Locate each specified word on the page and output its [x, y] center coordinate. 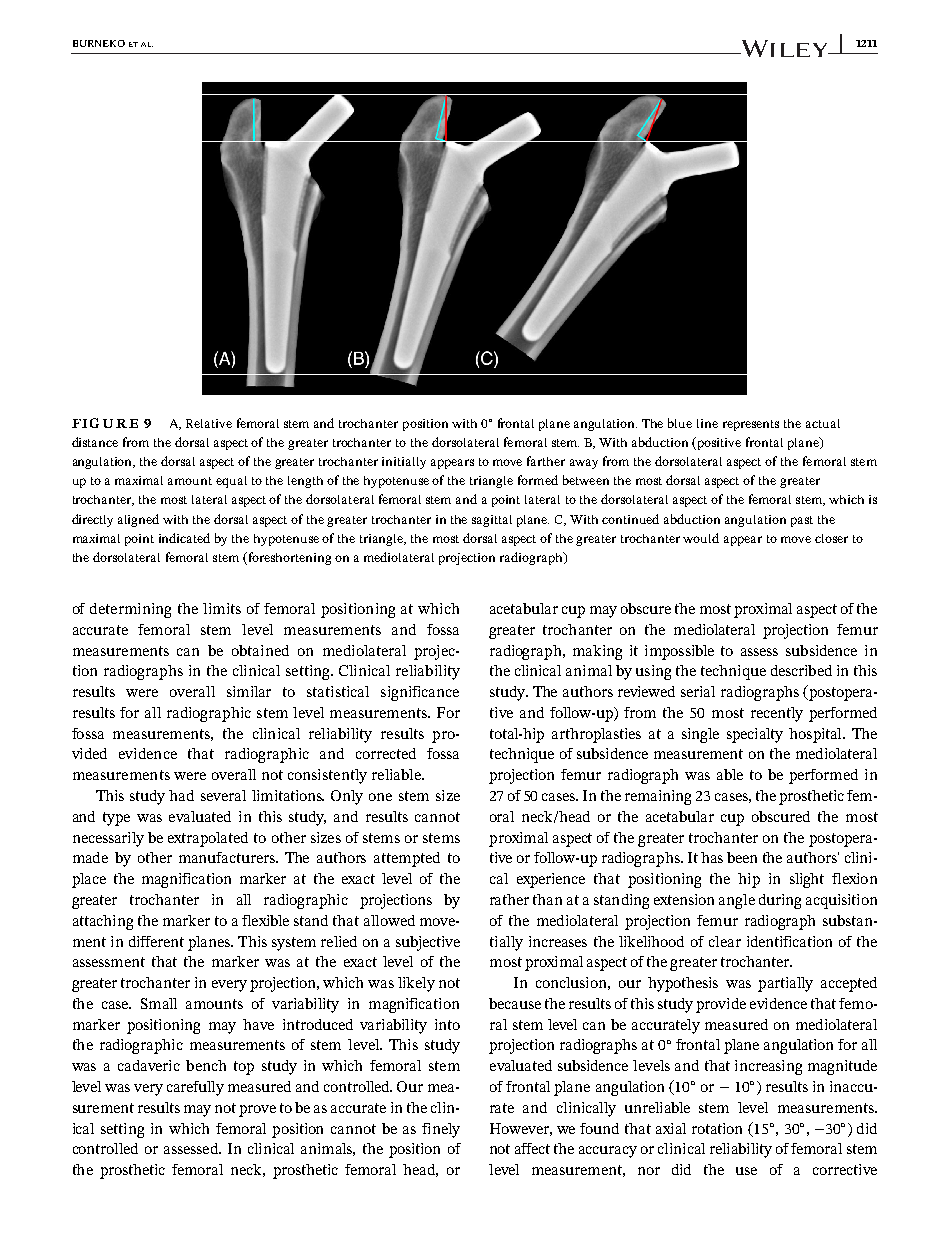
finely [441, 1130]
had [181, 795]
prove [257, 1111]
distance [95, 442]
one [380, 797]
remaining [658, 797]
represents [751, 425]
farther [546, 461]
